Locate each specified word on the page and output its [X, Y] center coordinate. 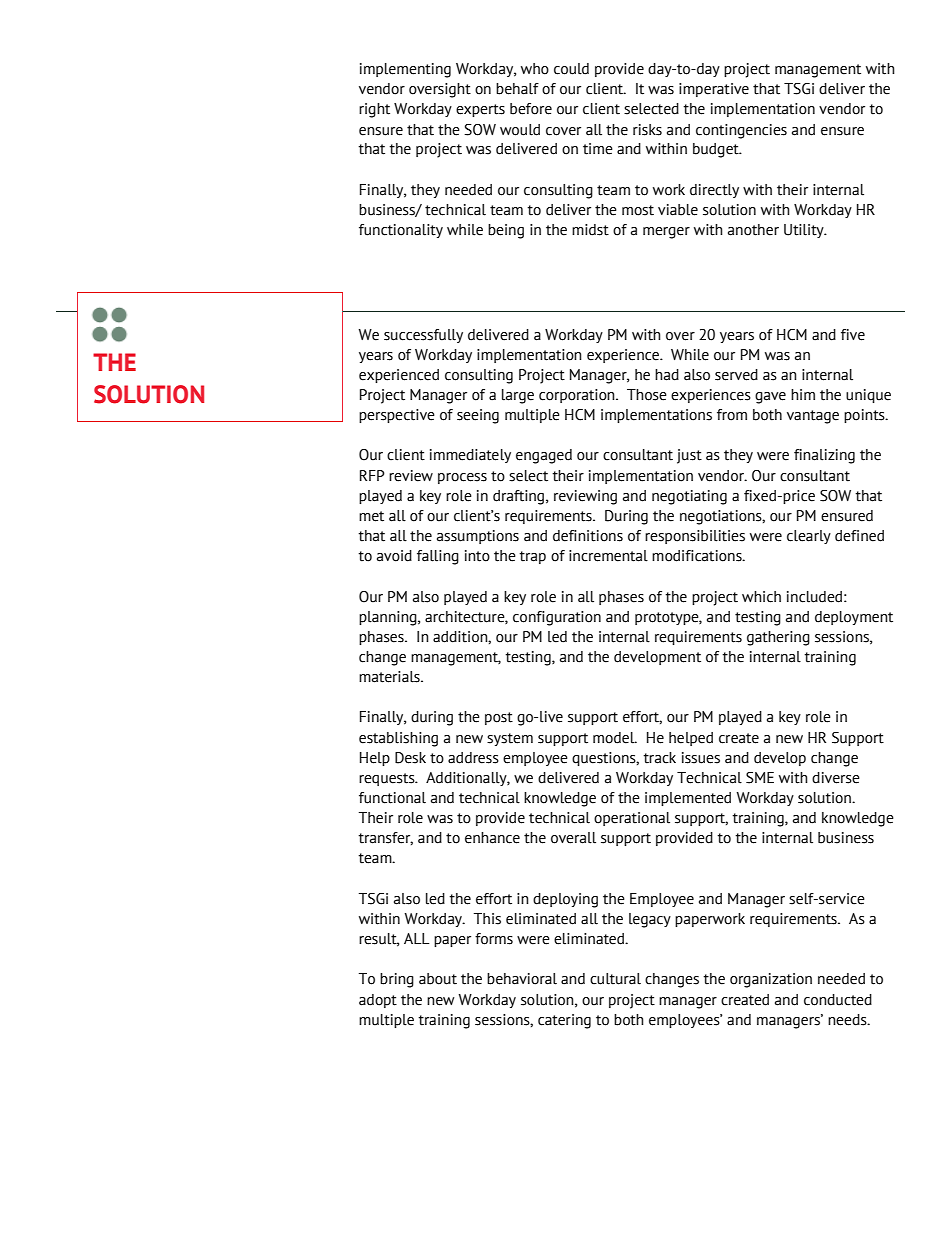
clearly [809, 537]
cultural [615, 979]
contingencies [741, 131]
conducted [838, 1000]
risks [647, 130]
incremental [608, 556]
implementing [405, 70]
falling [438, 557]
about [438, 979]
